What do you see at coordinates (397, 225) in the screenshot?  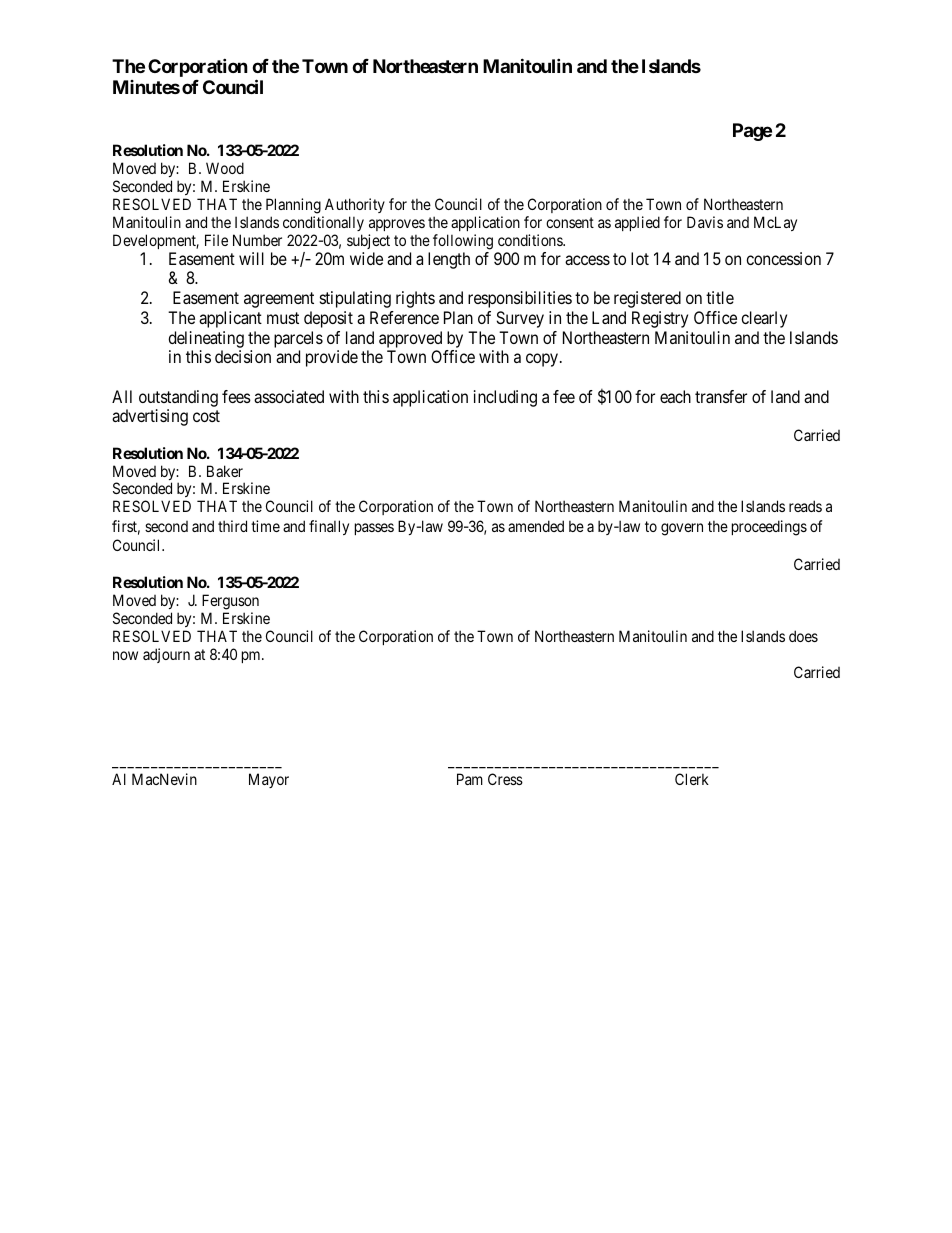 I see `approves` at bounding box center [397, 225].
